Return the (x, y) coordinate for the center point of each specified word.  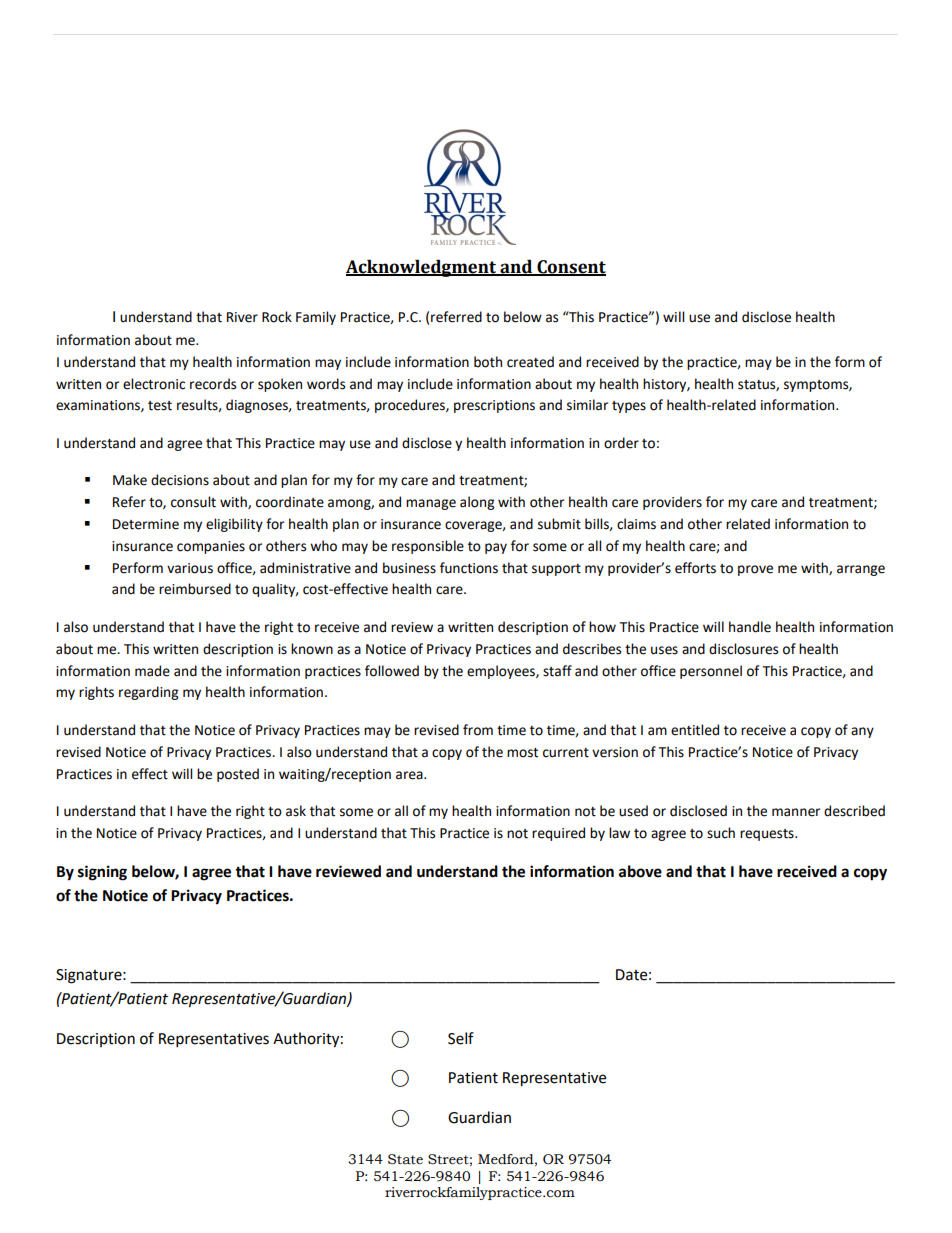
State (405, 1159)
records (213, 384)
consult (193, 502)
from (478, 730)
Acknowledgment (422, 268)
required (558, 834)
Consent (570, 268)
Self (461, 1038)
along (477, 503)
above (640, 871)
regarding (148, 693)
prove (755, 570)
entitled (695, 730)
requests (768, 835)
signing (102, 873)
